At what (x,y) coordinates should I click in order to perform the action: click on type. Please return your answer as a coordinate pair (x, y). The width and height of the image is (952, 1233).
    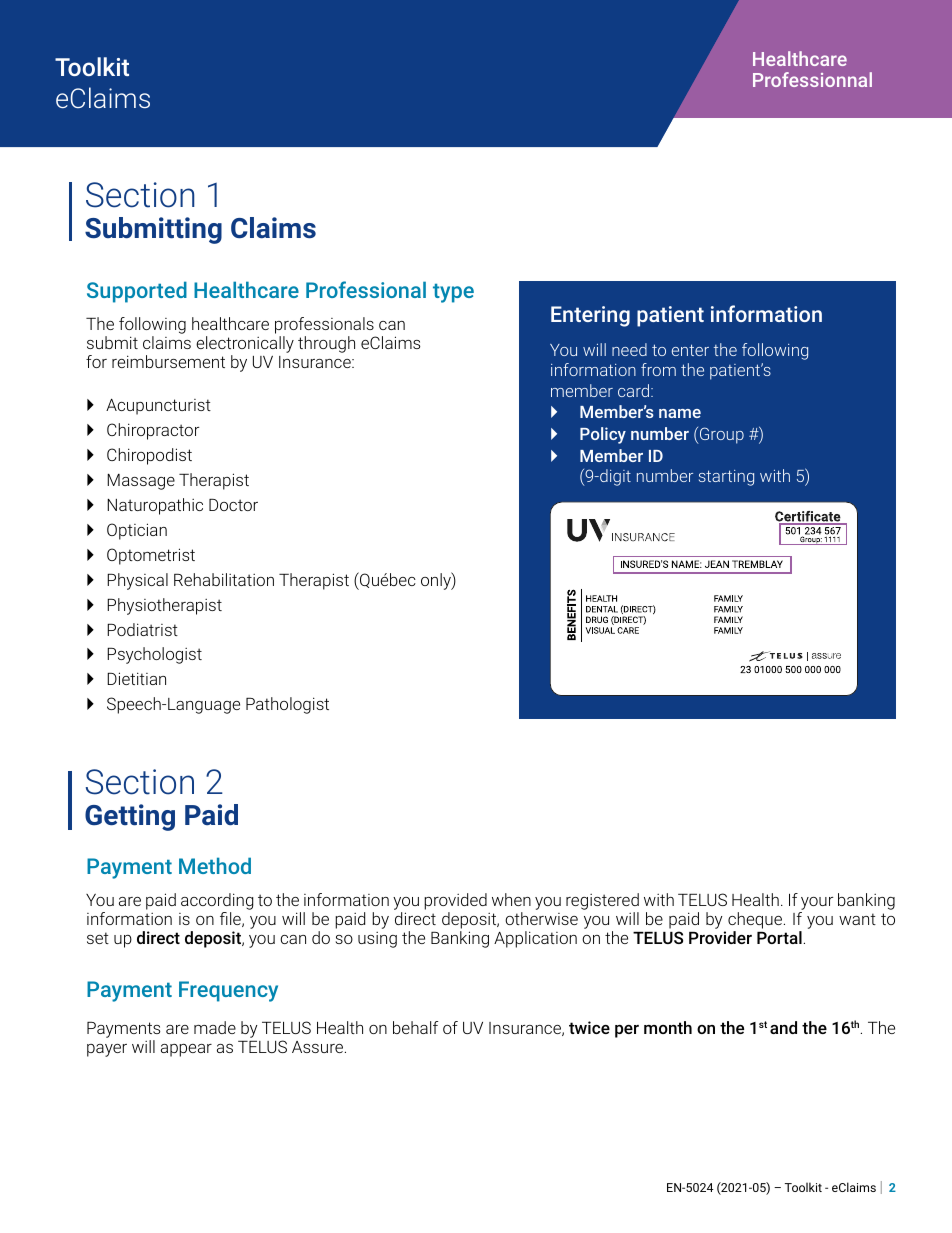
    Looking at the image, I should click on (453, 293).
